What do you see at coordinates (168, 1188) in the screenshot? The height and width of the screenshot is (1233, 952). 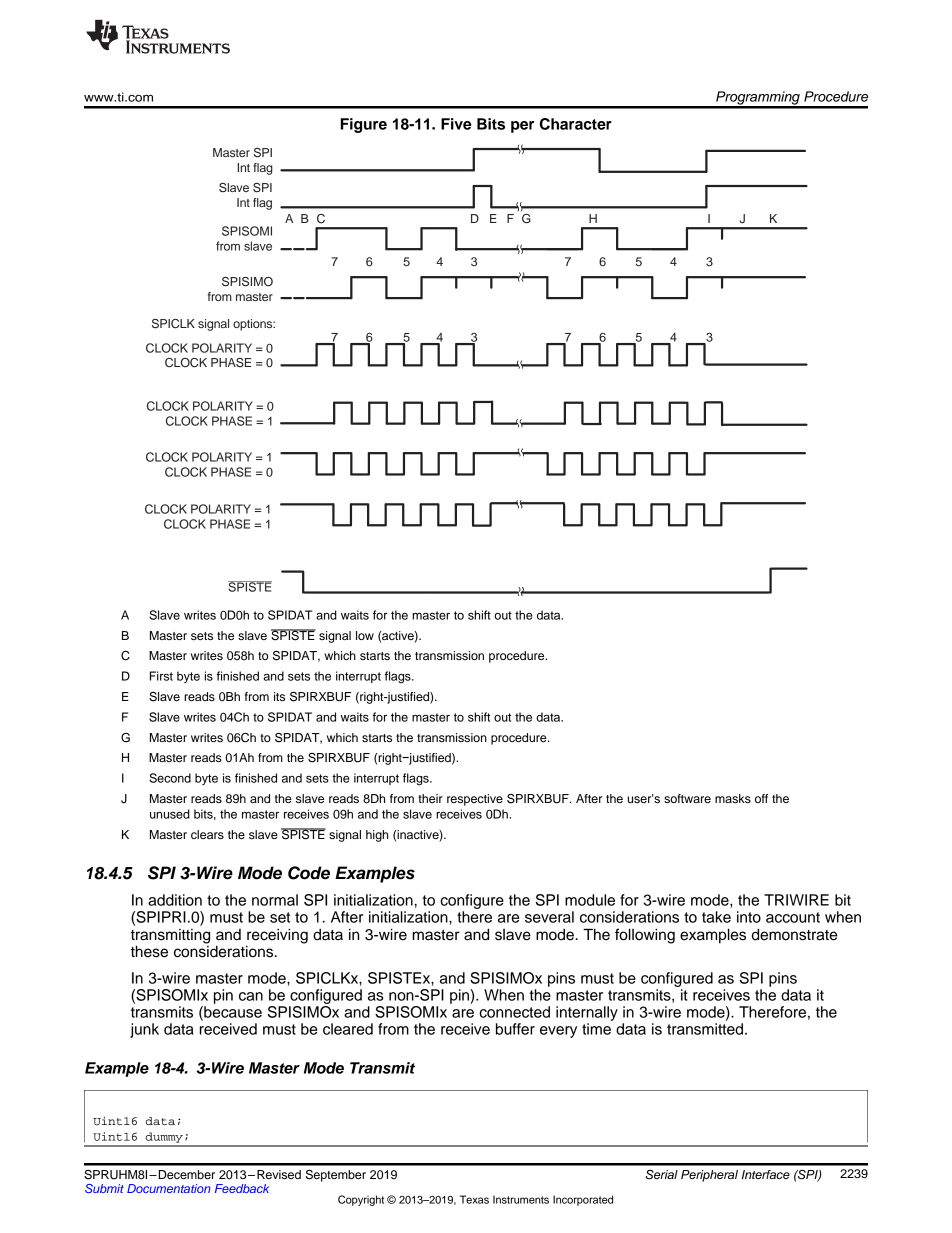 I see `Documentation` at bounding box center [168, 1188].
